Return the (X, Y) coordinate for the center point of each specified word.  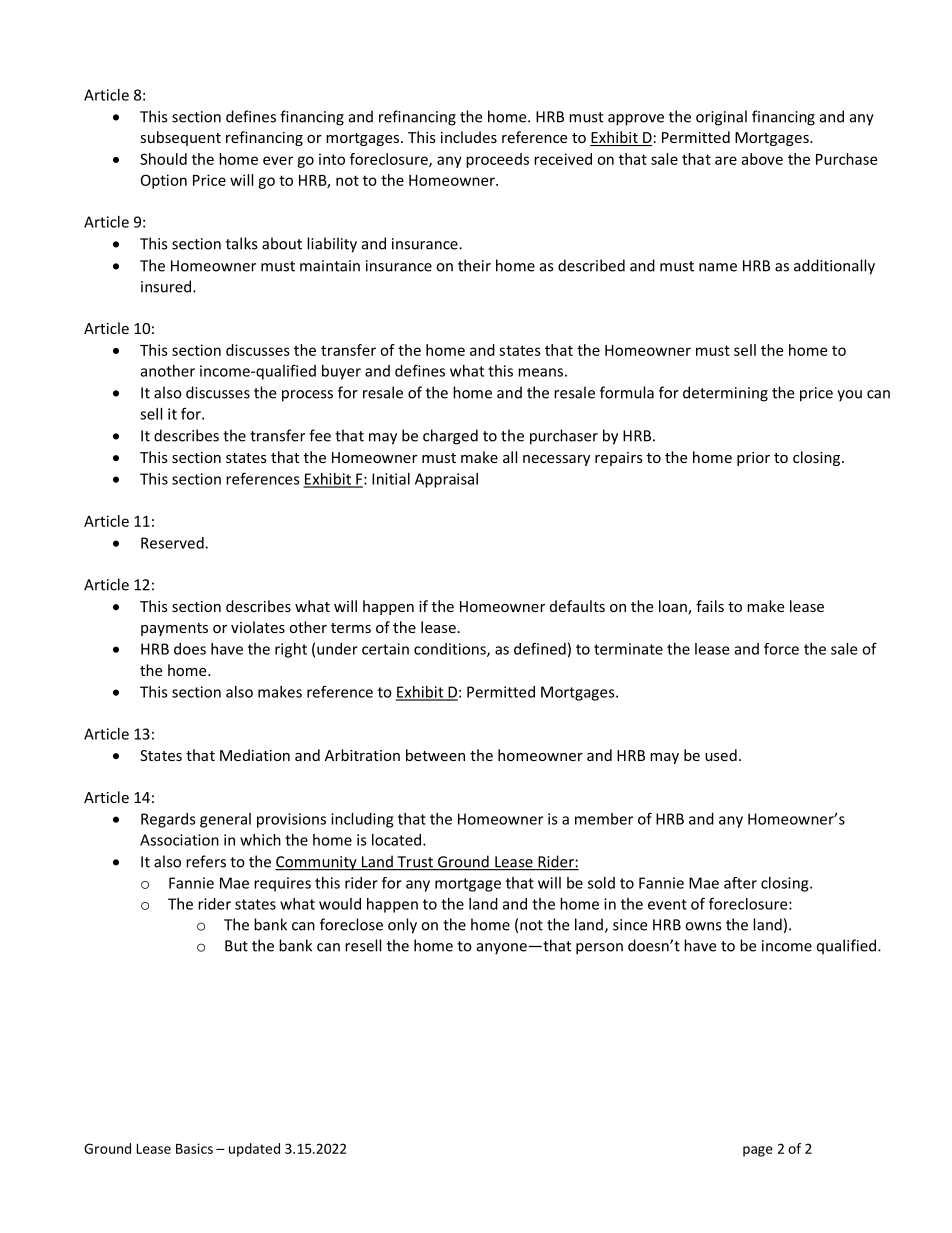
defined (540, 648)
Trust (415, 863)
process (307, 396)
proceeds (497, 160)
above (762, 159)
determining (725, 394)
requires (282, 884)
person (599, 949)
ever (278, 160)
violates (258, 627)
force (781, 649)
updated (254, 1150)
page (758, 1151)
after (740, 883)
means (540, 372)
